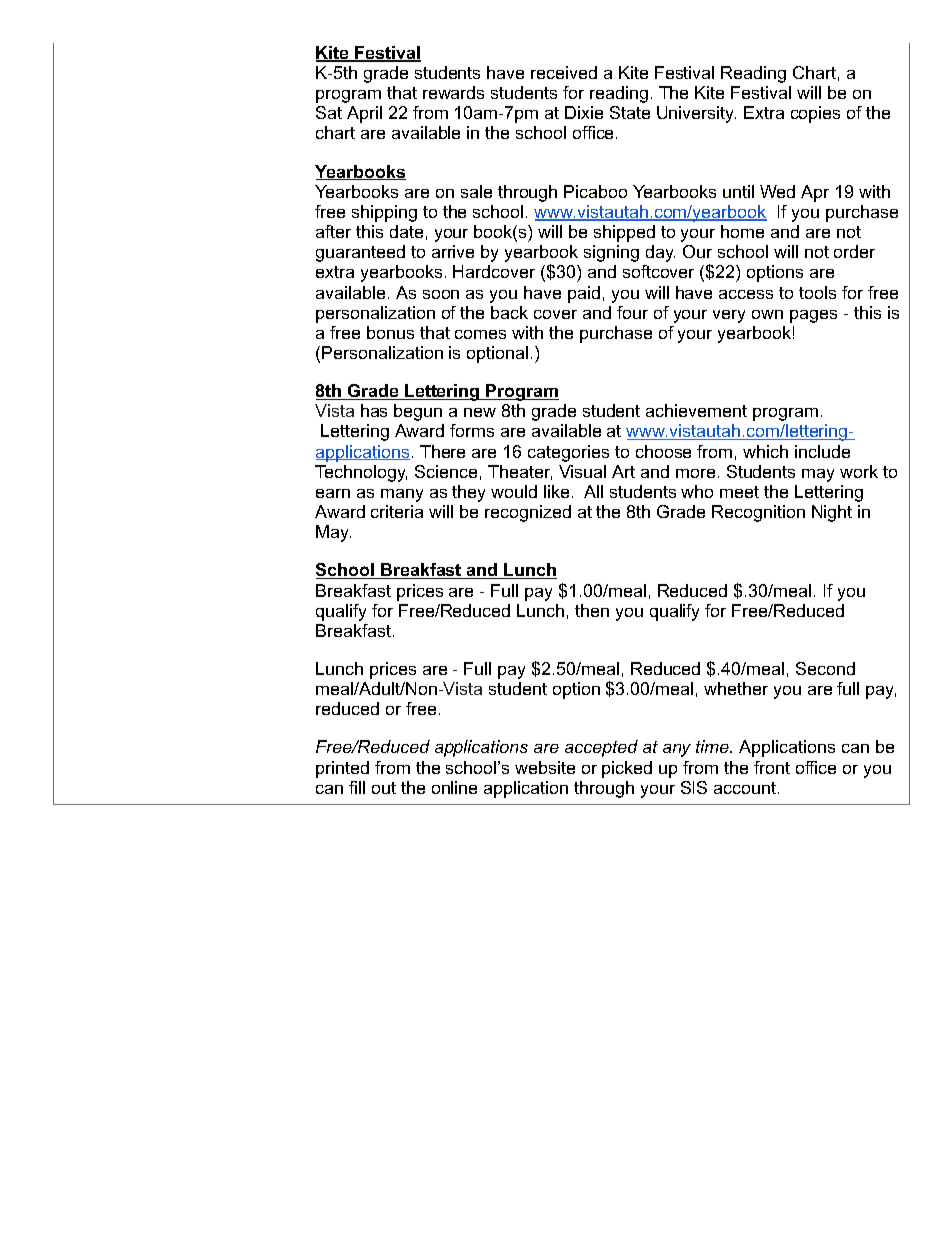 The width and height of the image is (952, 1233). What do you see at coordinates (384, 788) in the image?
I see `out` at bounding box center [384, 788].
